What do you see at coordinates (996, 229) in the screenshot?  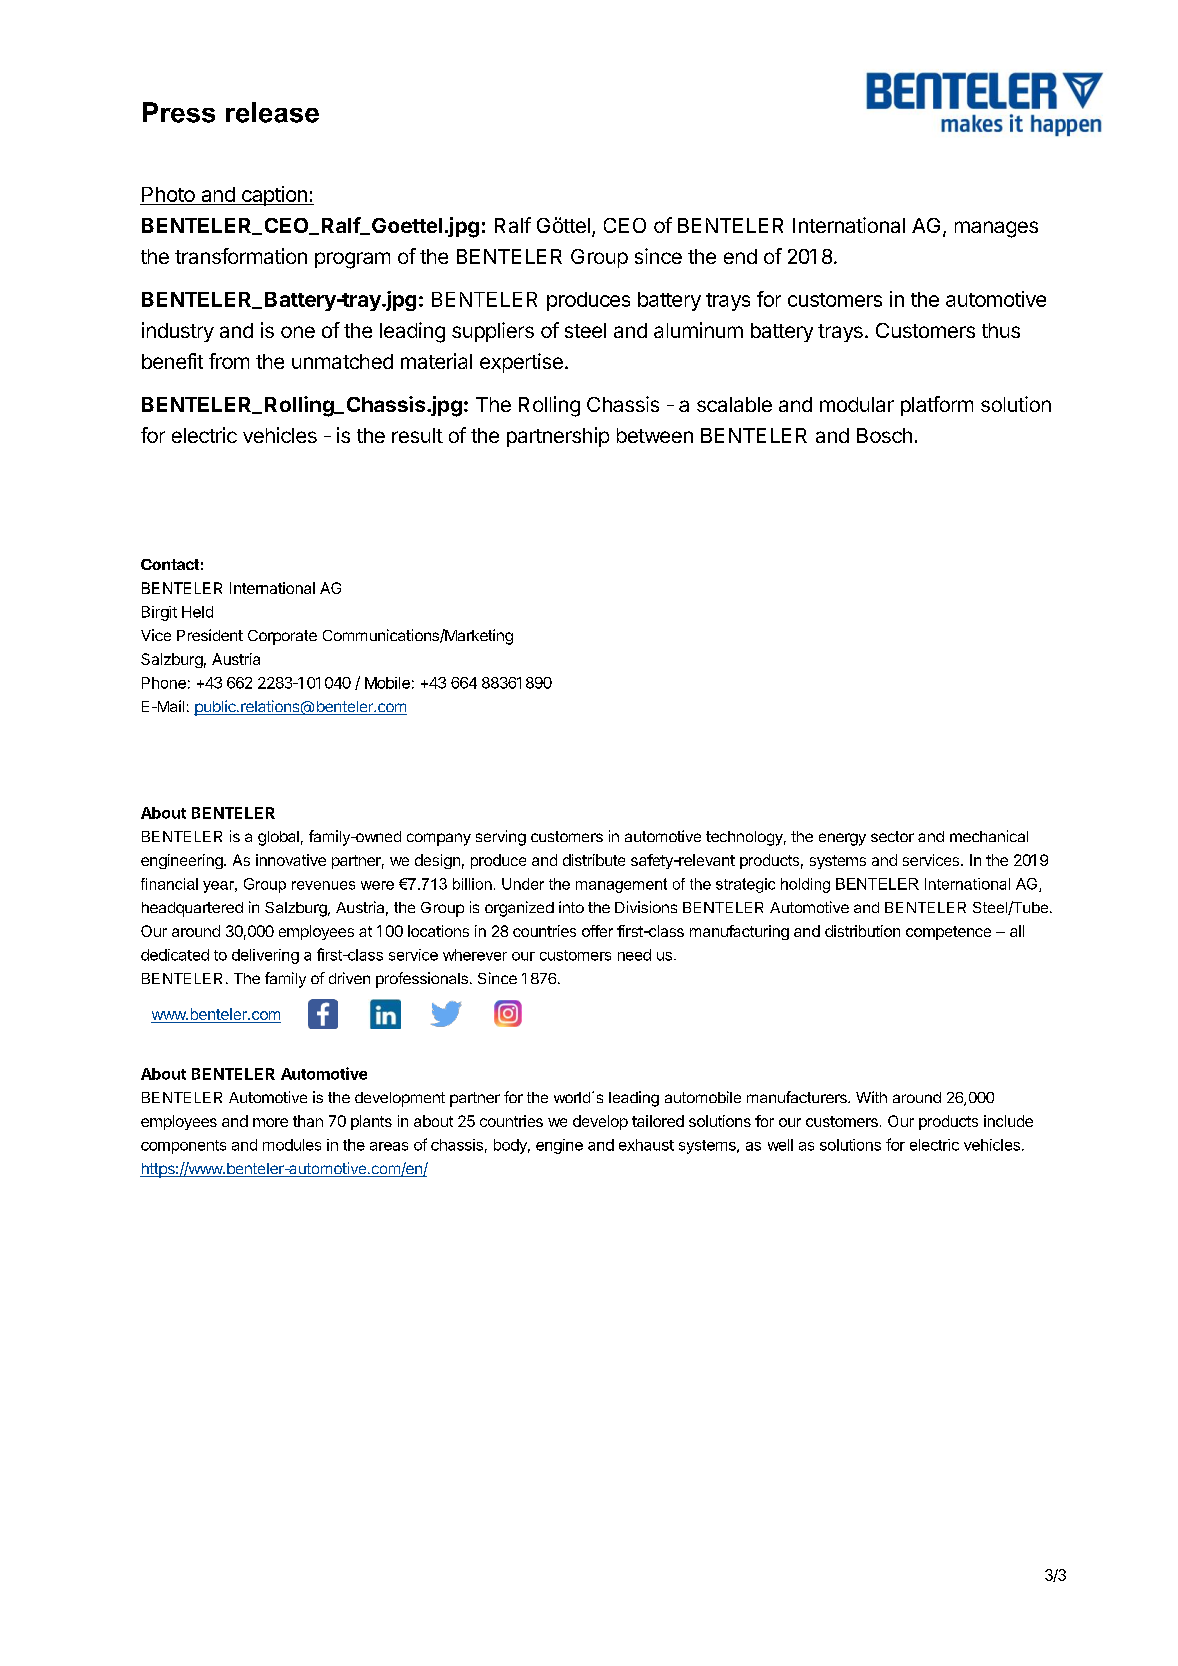 I see `manages` at bounding box center [996, 229].
